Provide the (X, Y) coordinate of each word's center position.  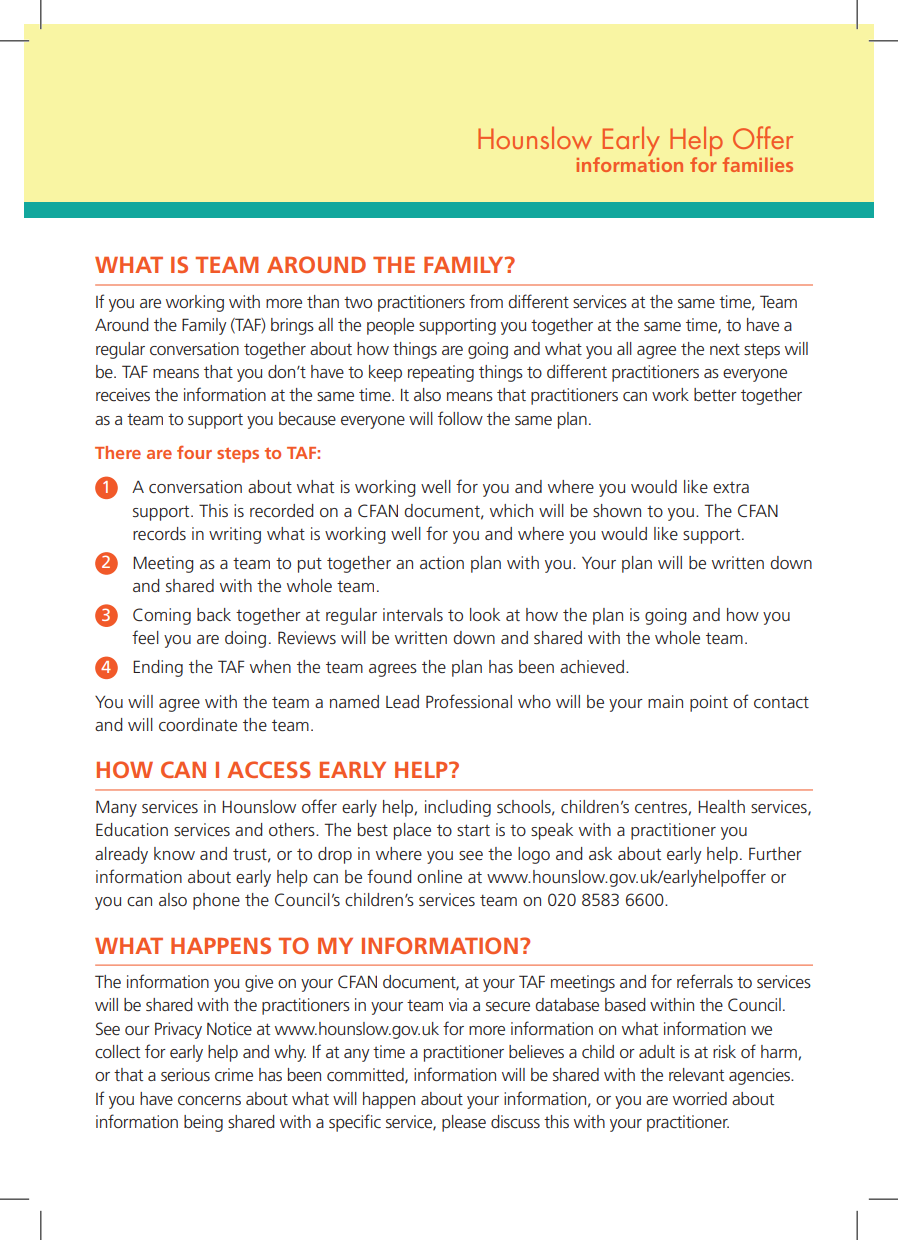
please (464, 1123)
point (709, 703)
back (214, 614)
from (486, 301)
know (174, 853)
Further (775, 853)
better (715, 394)
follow (460, 418)
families (758, 164)
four (194, 452)
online (439, 876)
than (323, 301)
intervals (413, 614)
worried (700, 1098)
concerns (209, 1100)
